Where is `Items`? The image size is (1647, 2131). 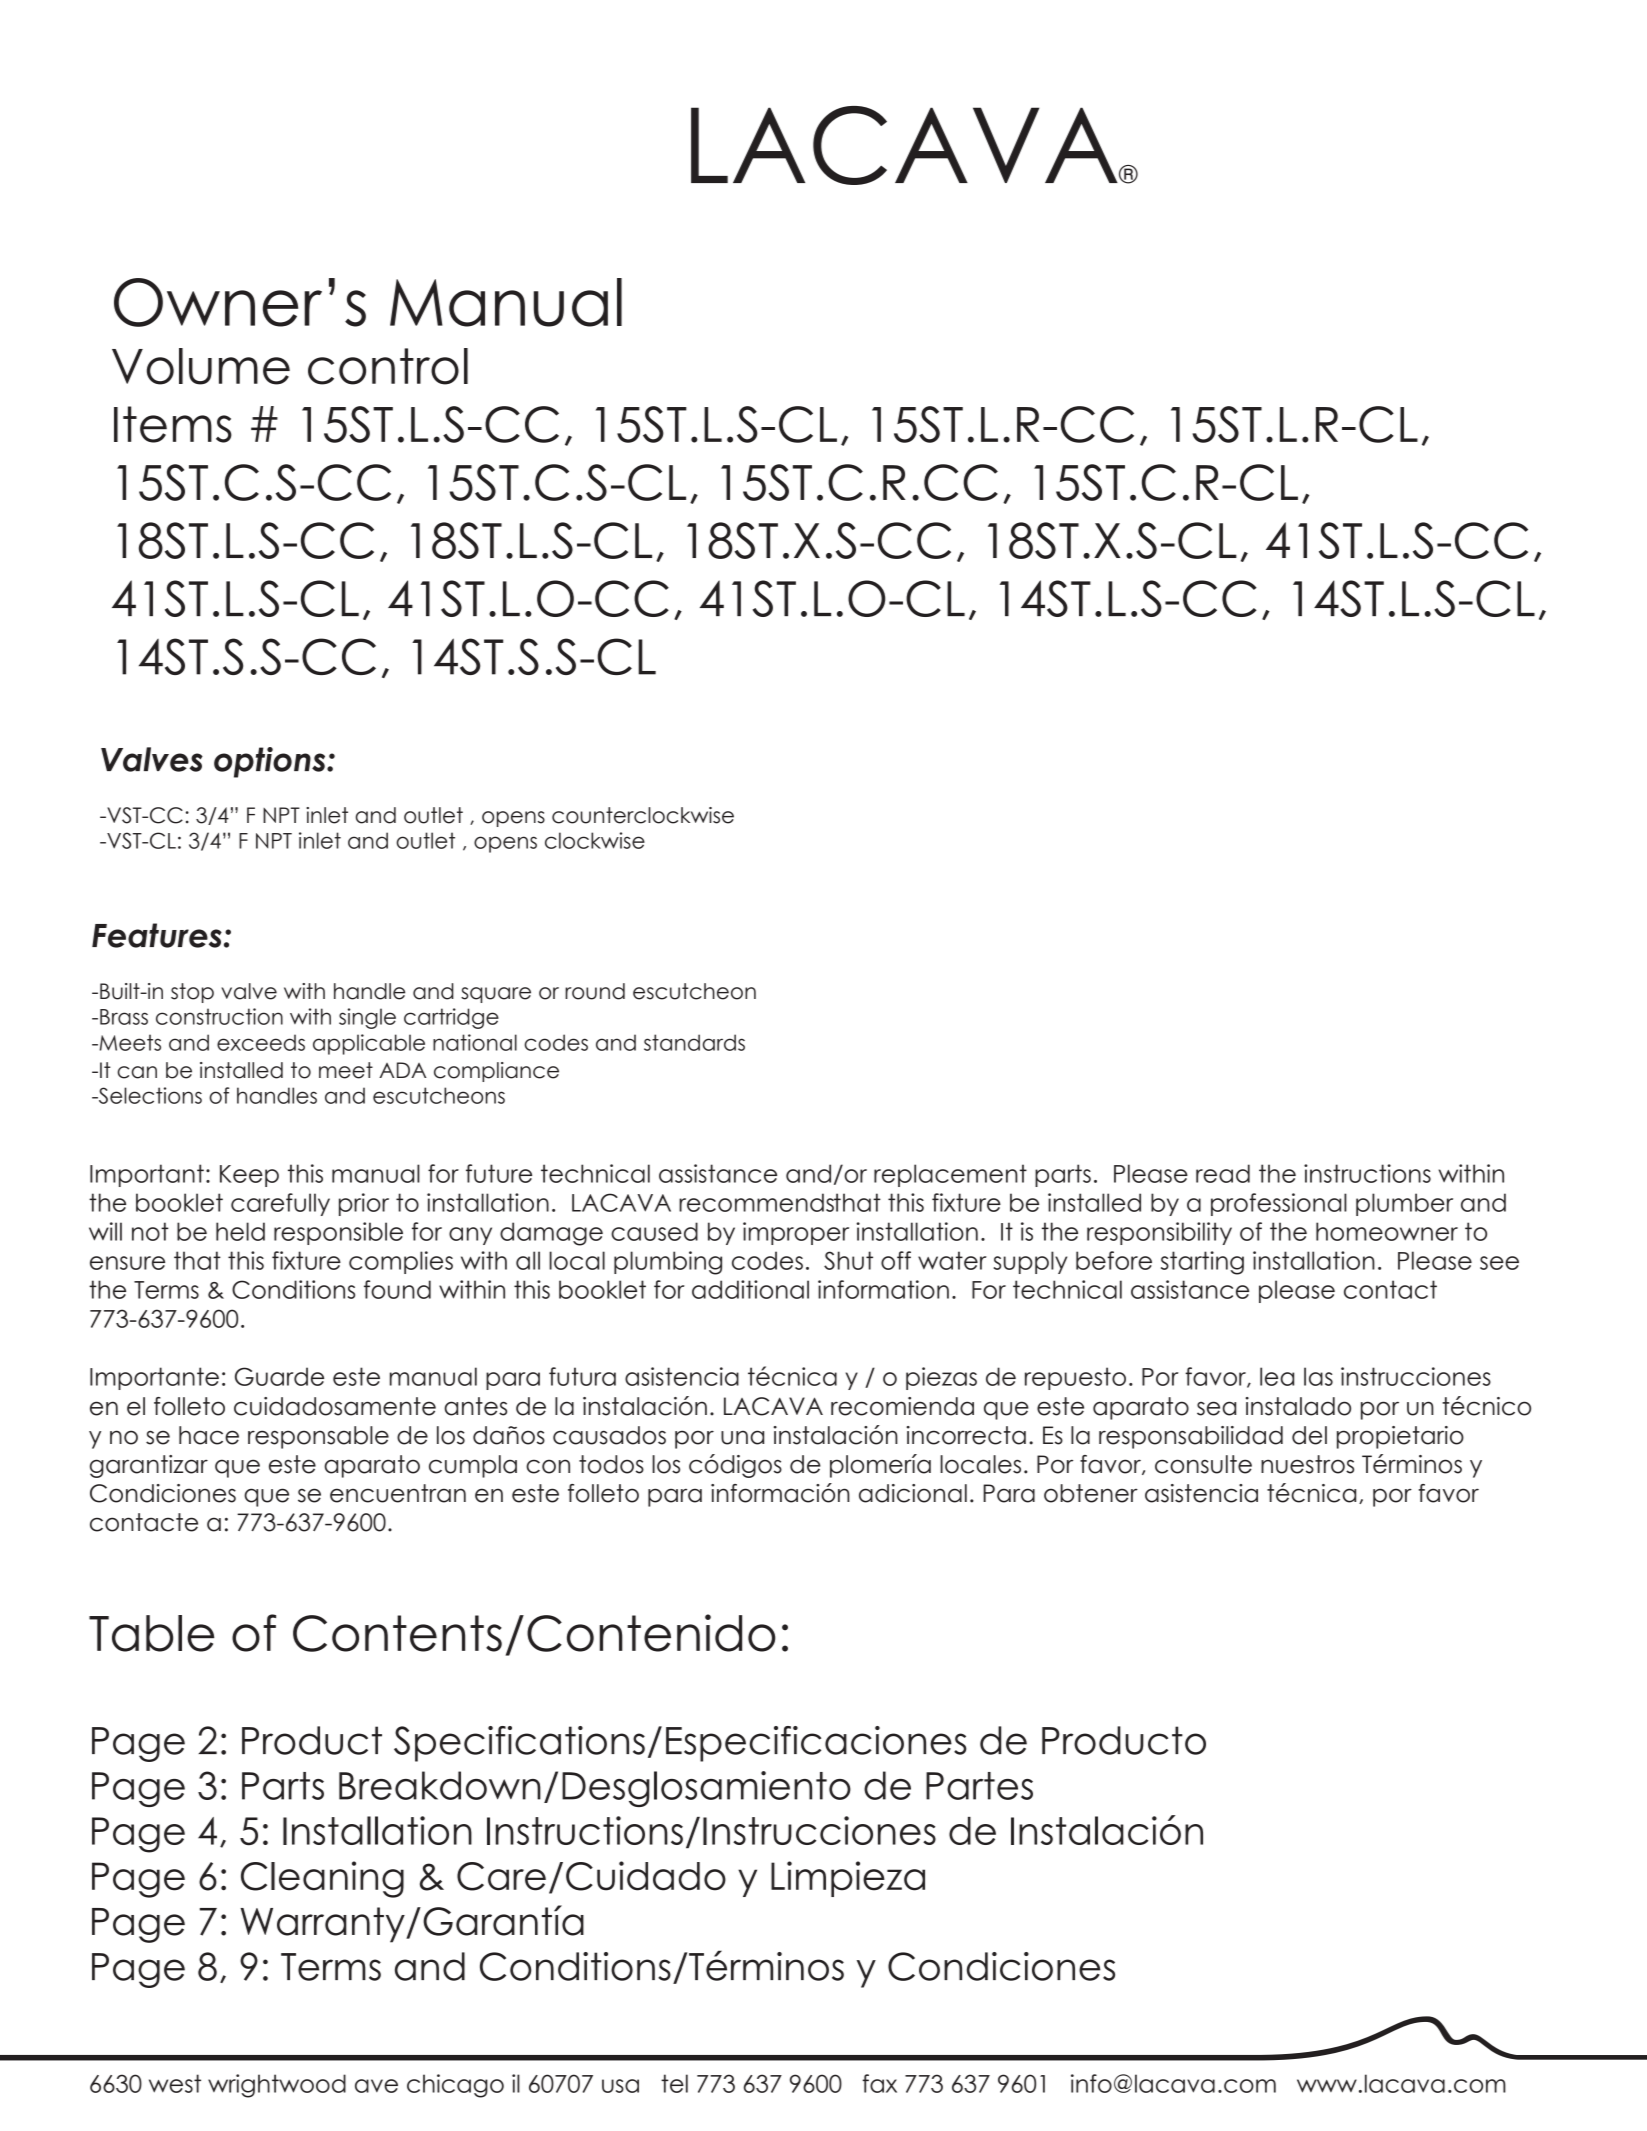
Items is located at coordinates (173, 424).
